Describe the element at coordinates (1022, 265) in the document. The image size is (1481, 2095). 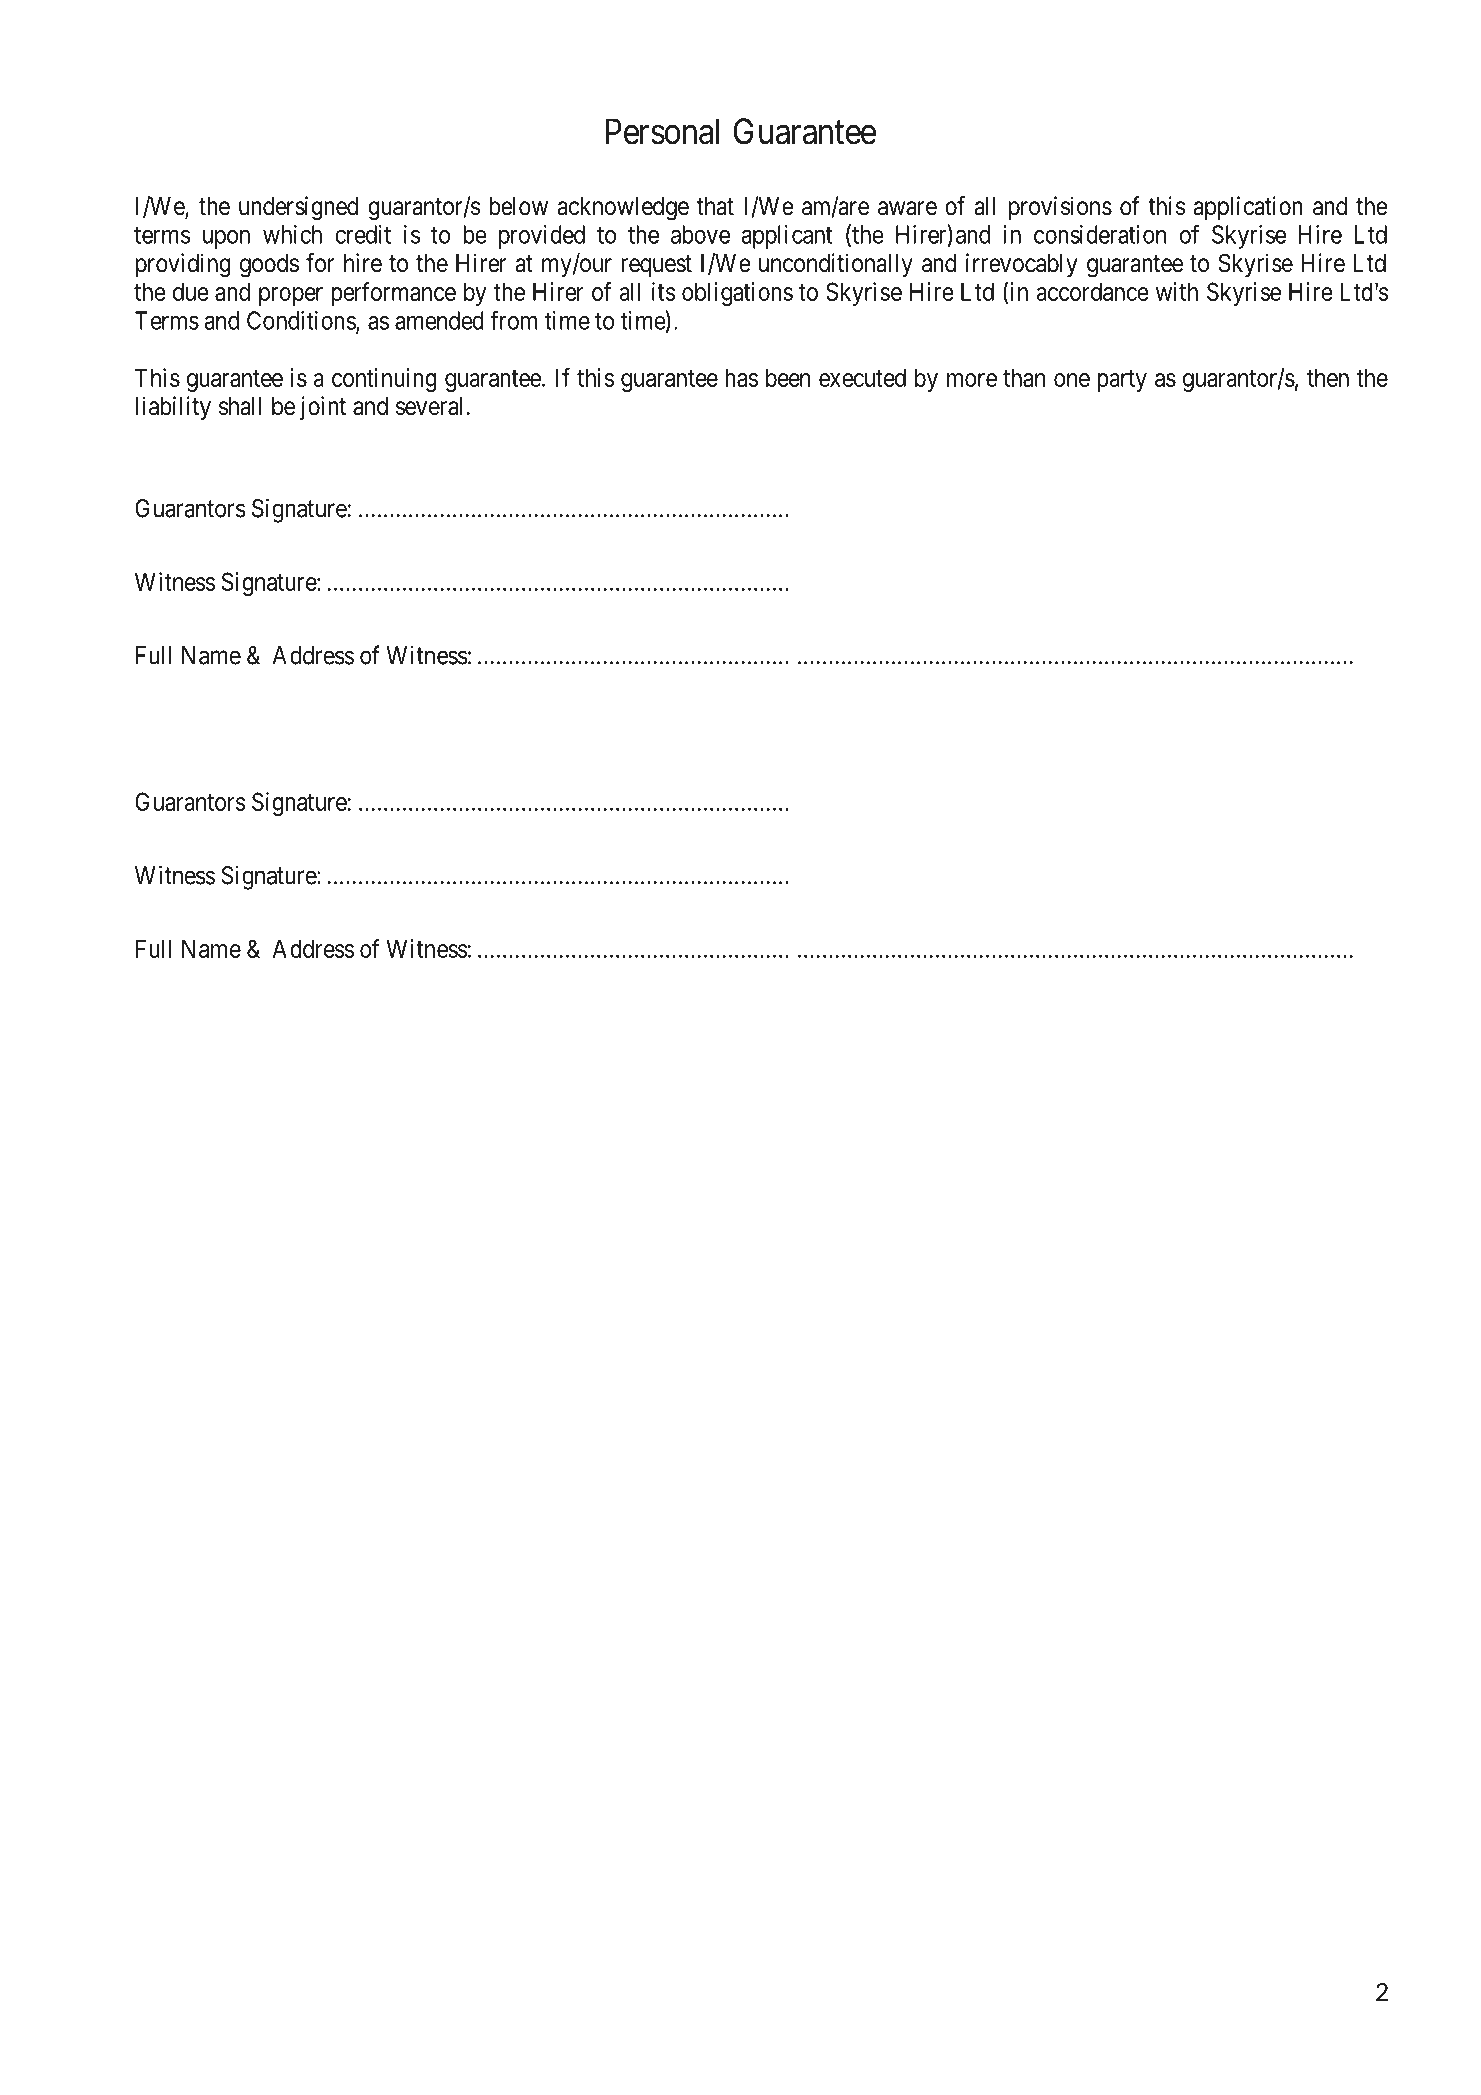
I see `irrevocably` at that location.
